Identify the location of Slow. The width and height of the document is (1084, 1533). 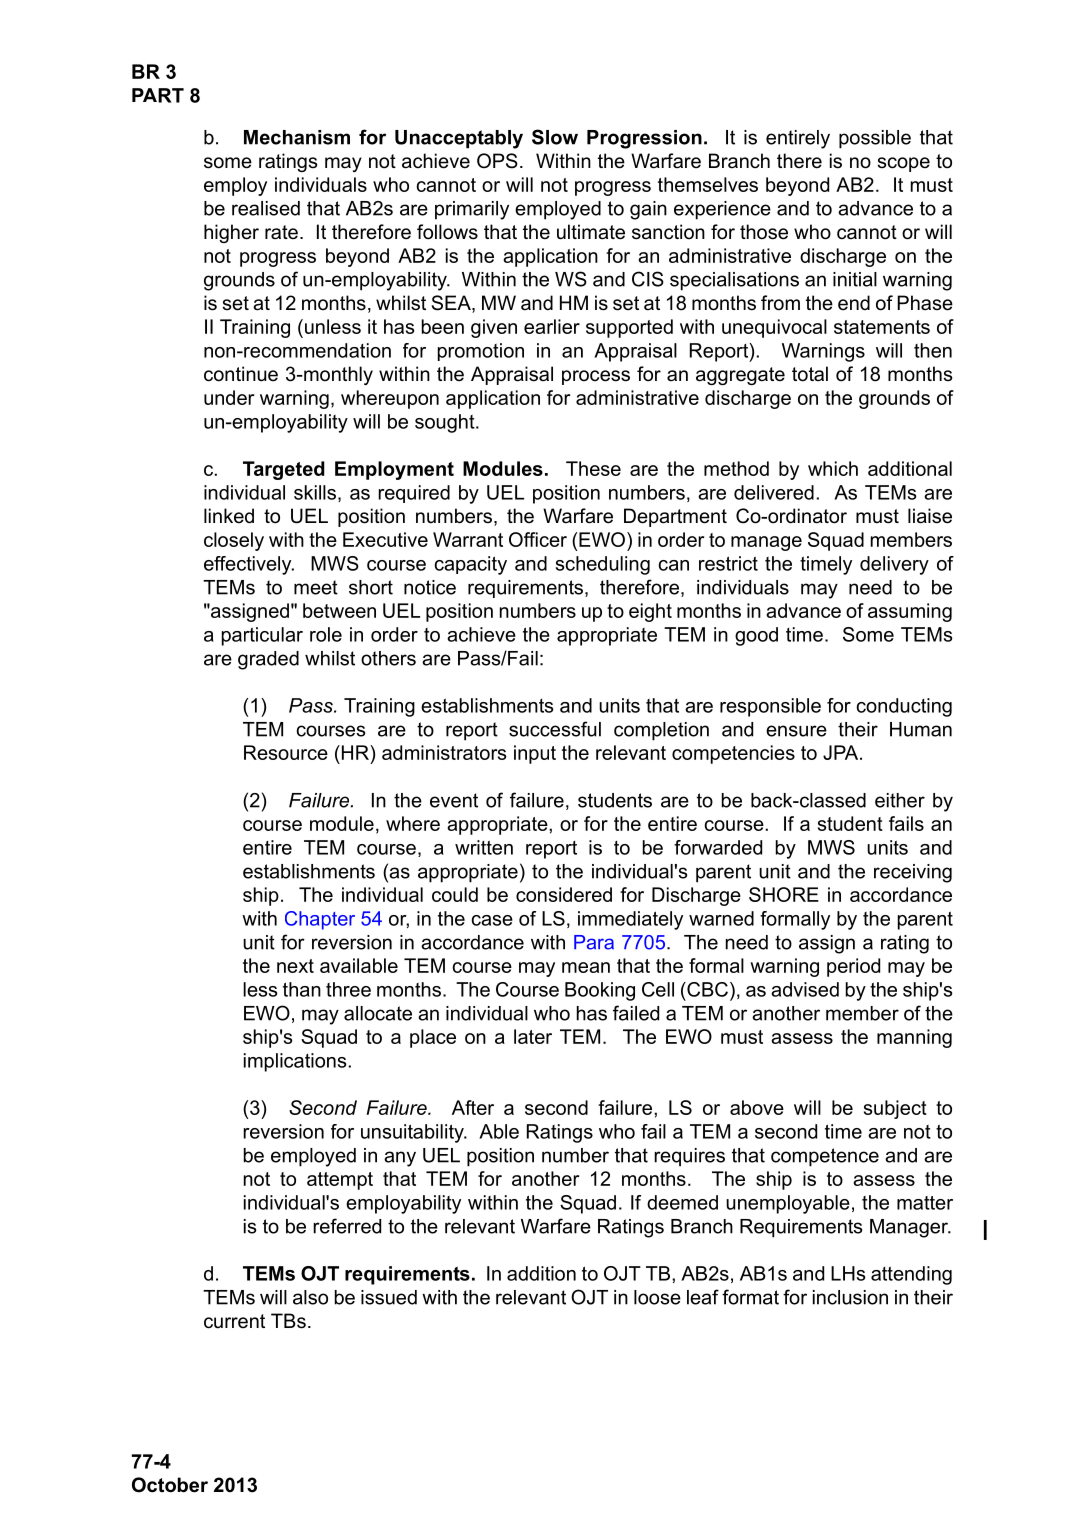
(555, 137).
